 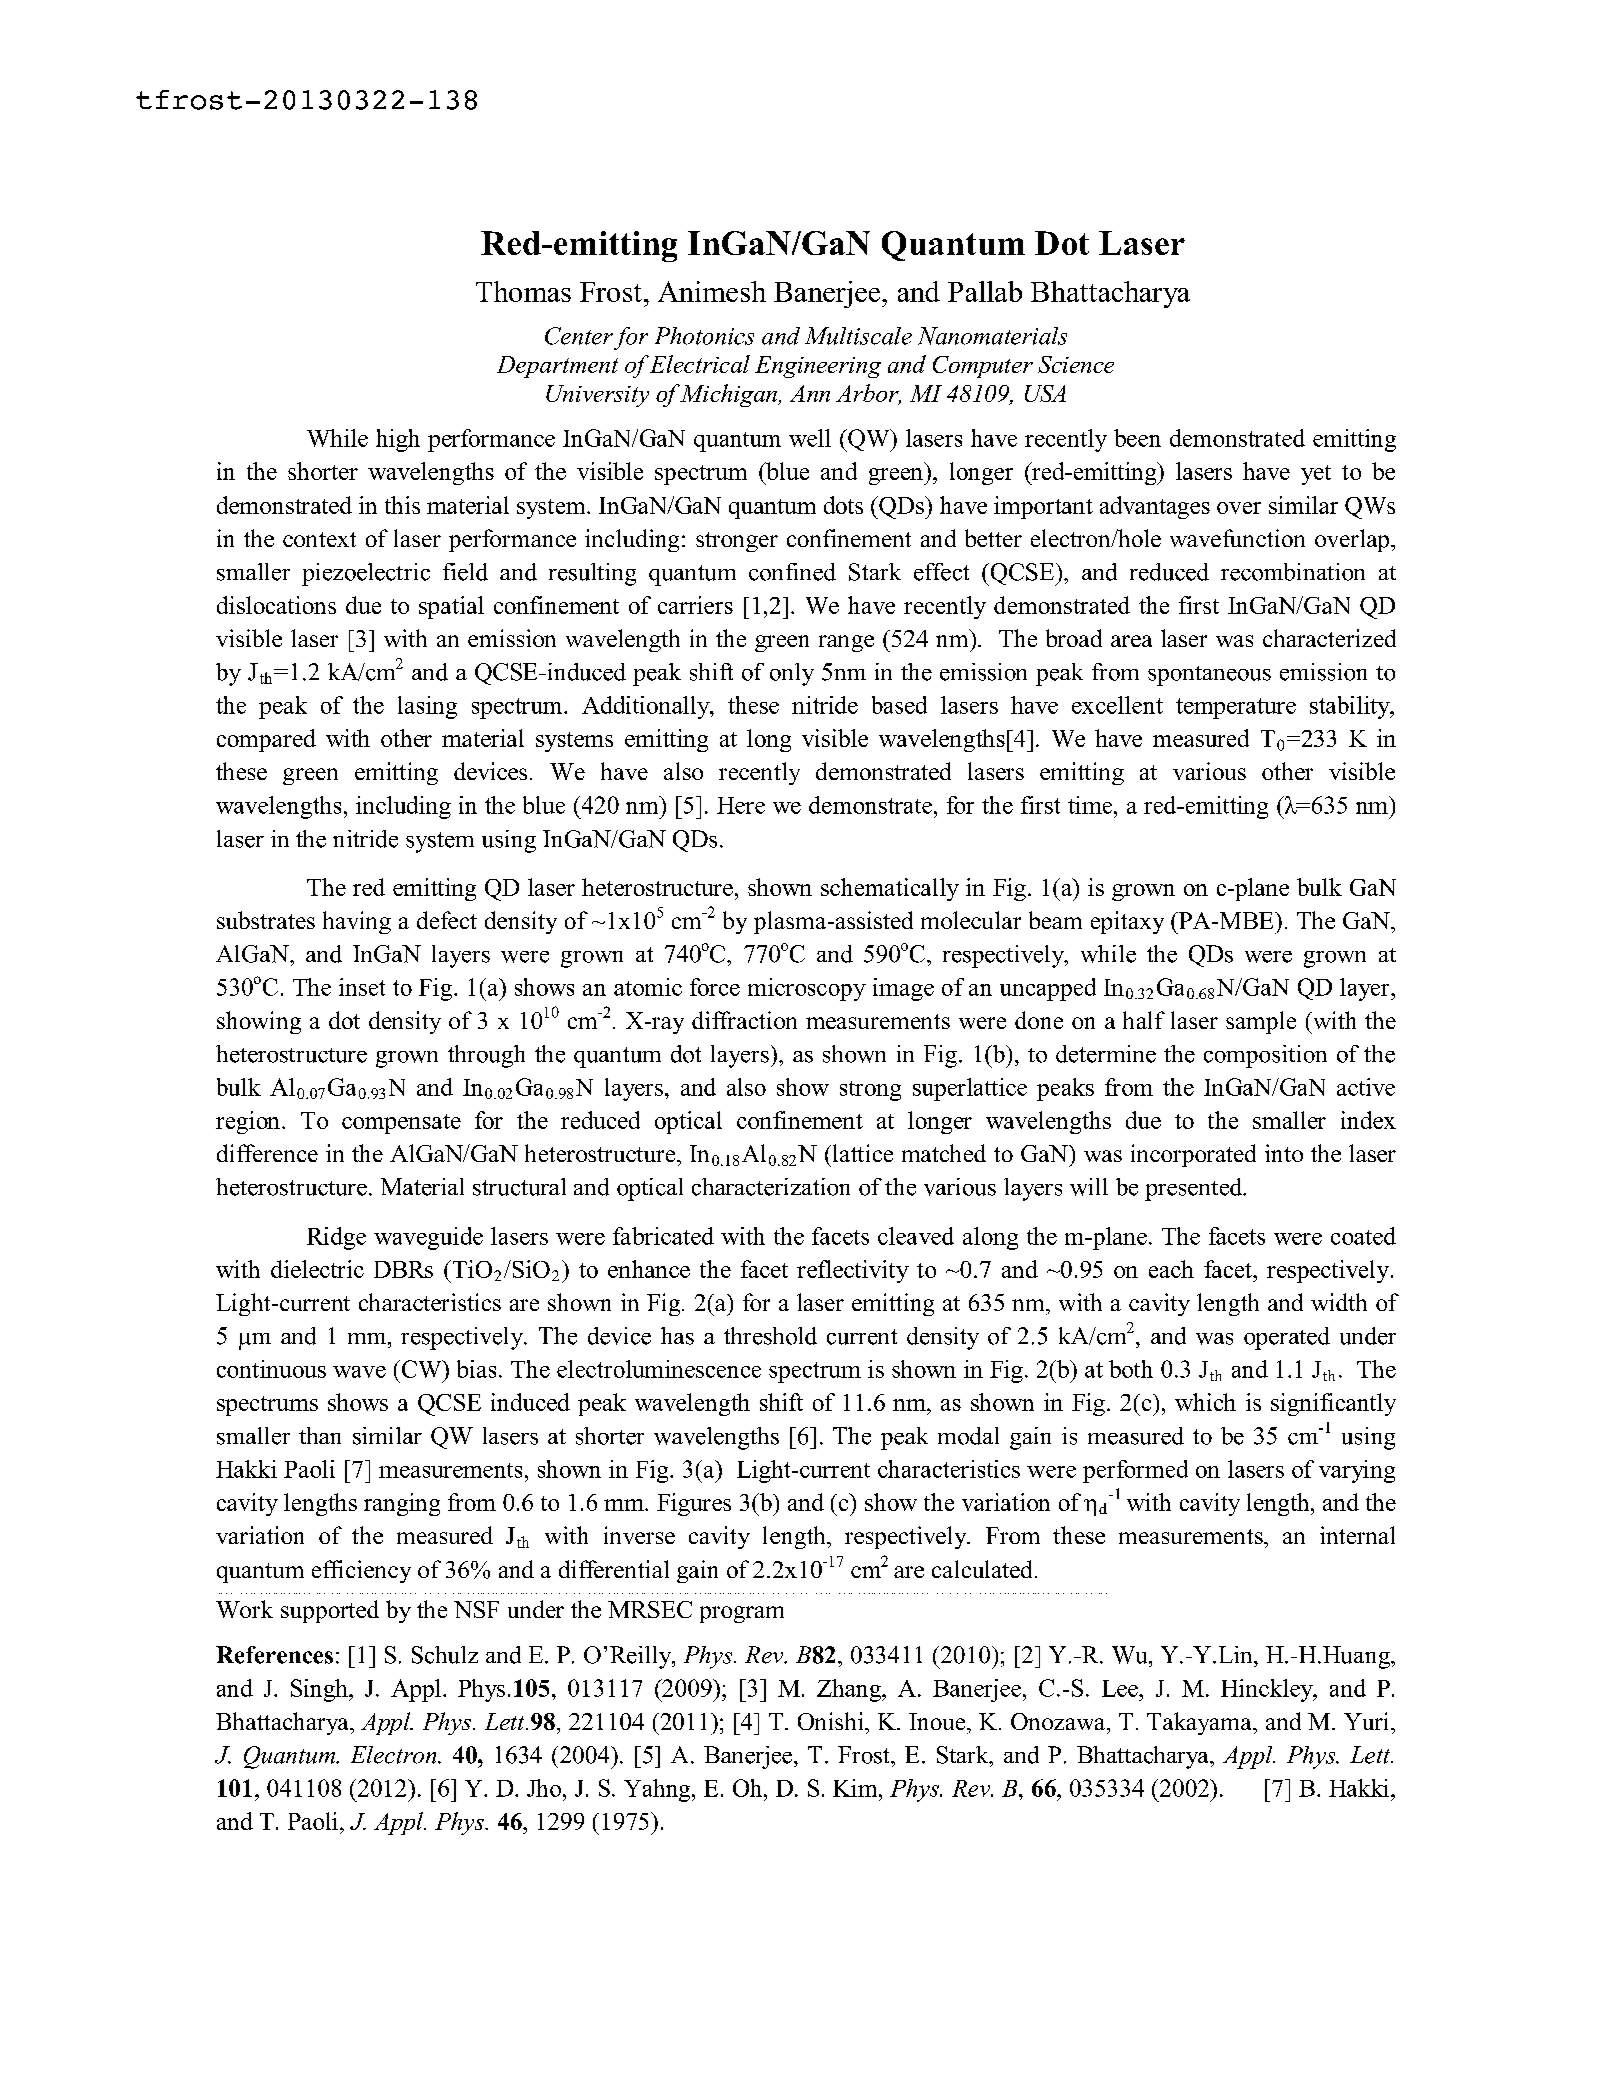 What do you see at coordinates (1209, 676) in the screenshot?
I see `spontaneous` at bounding box center [1209, 676].
